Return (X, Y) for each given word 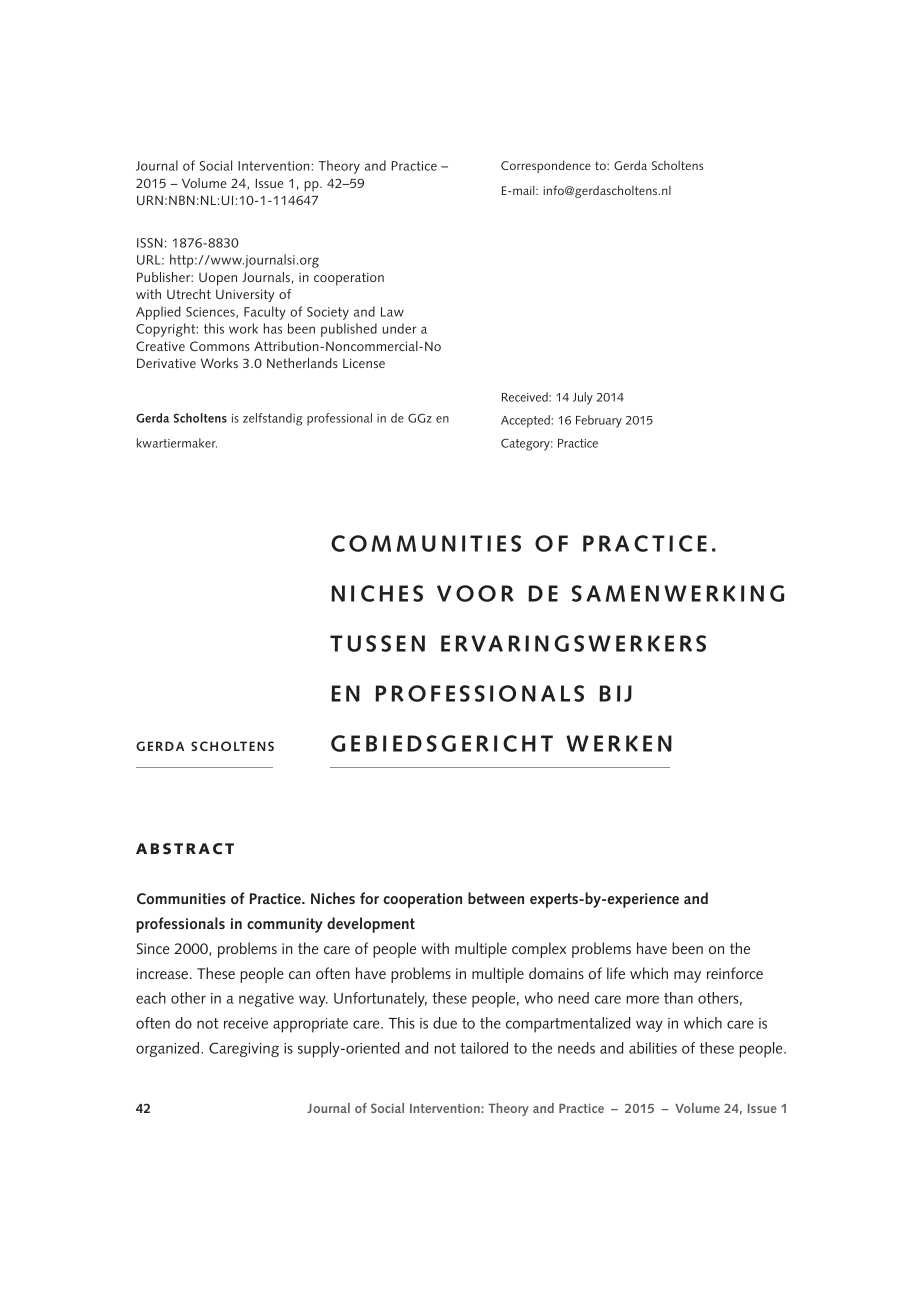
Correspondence (546, 166)
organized (169, 1049)
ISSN (150, 243)
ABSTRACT (185, 849)
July (583, 398)
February (599, 421)
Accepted (525, 421)
